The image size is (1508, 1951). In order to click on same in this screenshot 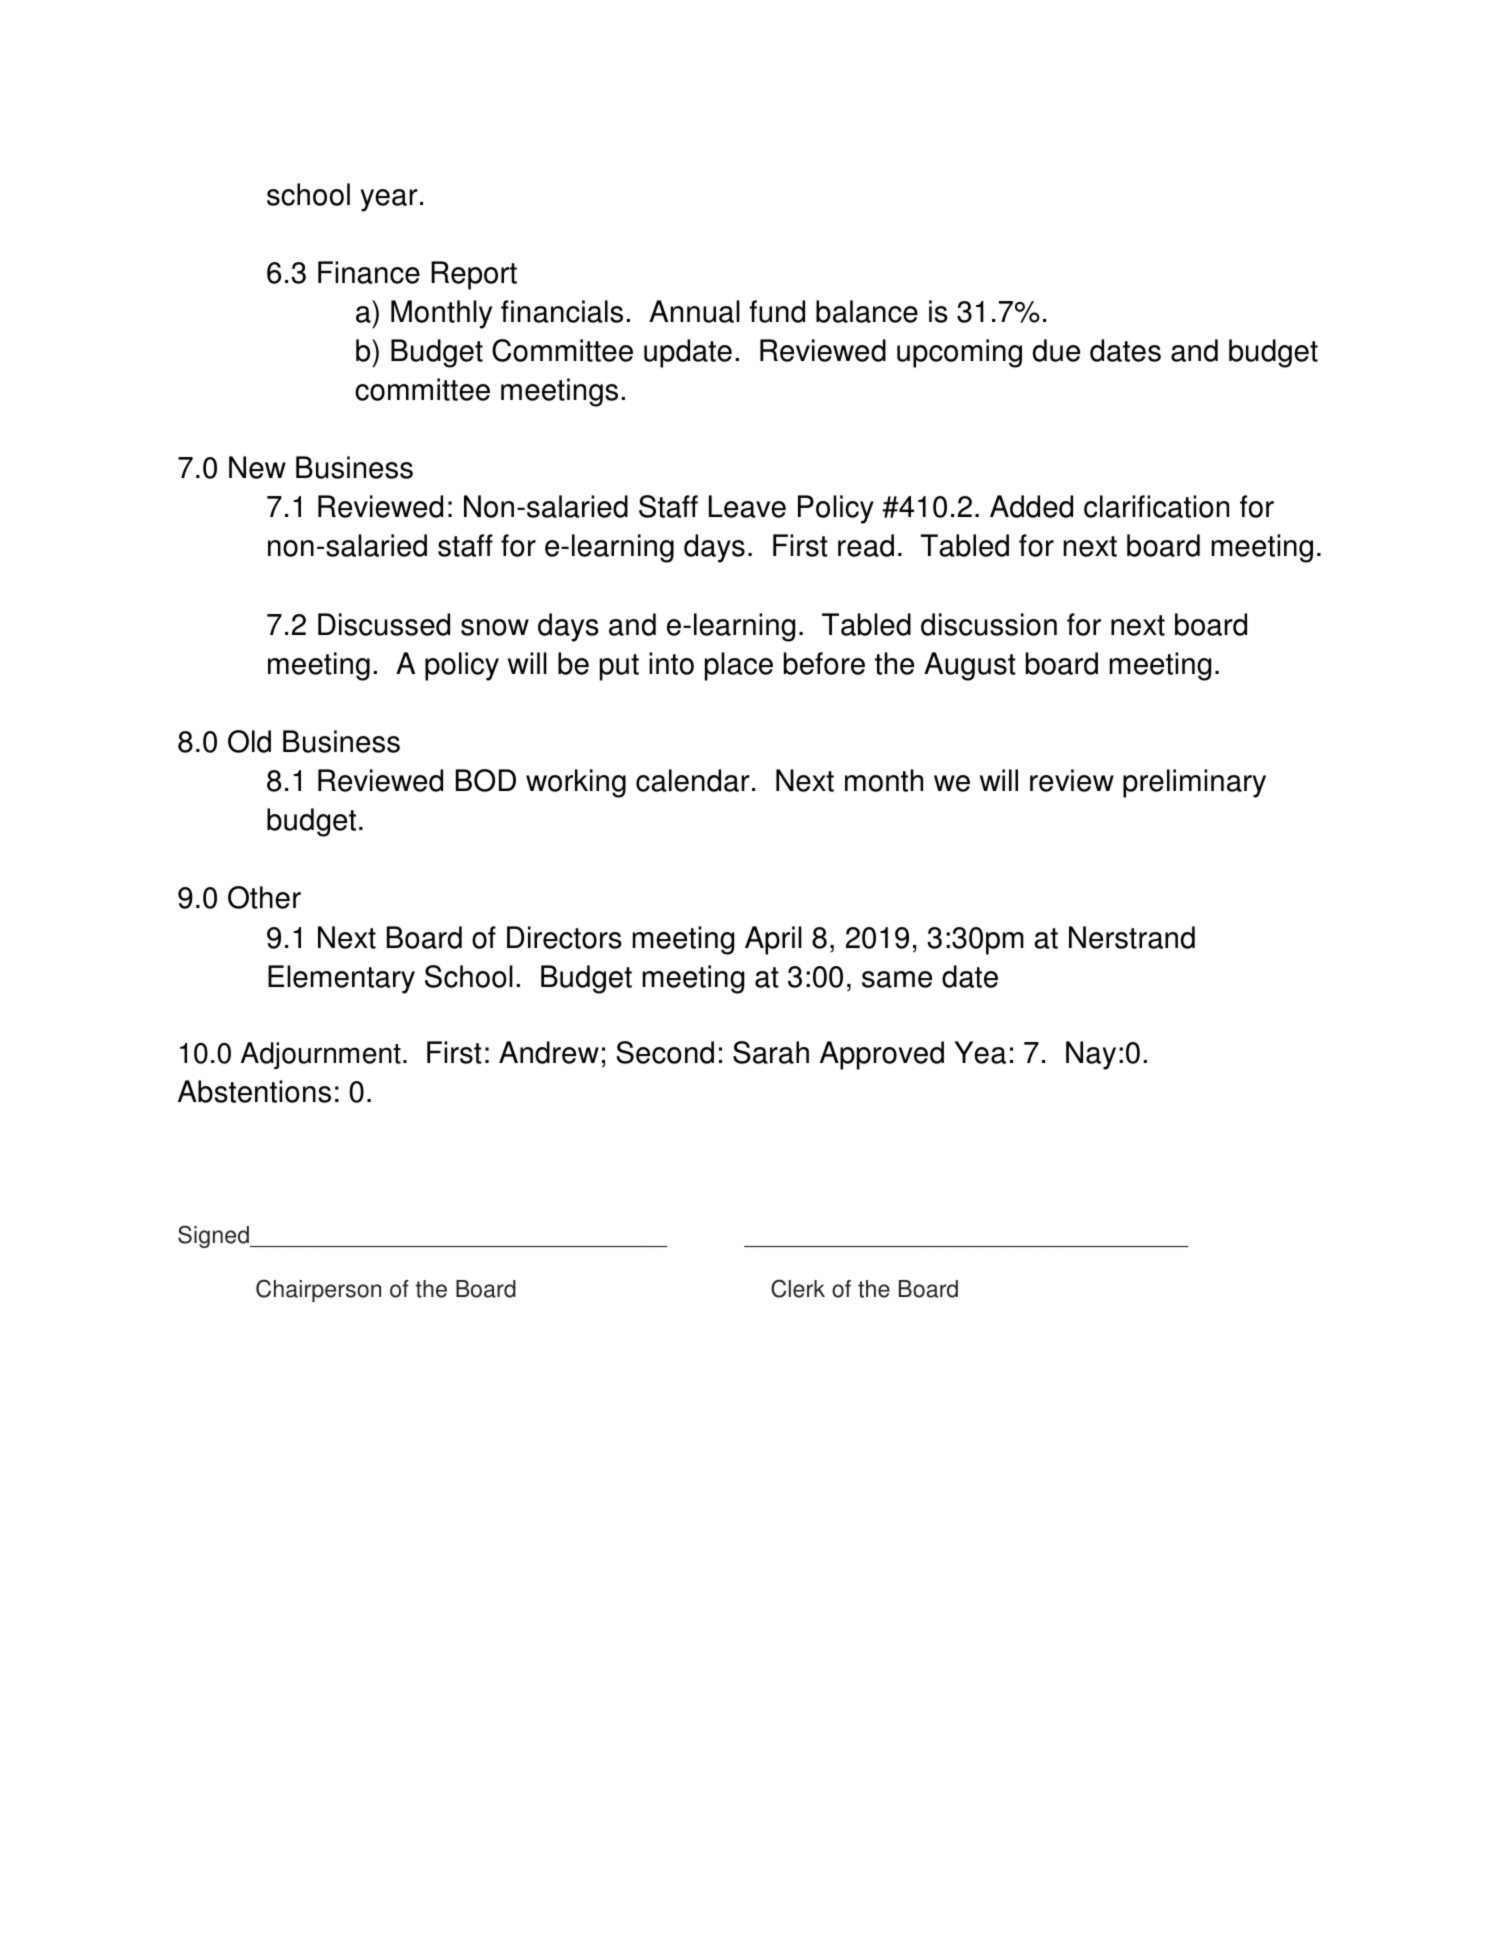, I will do `click(897, 979)`.
